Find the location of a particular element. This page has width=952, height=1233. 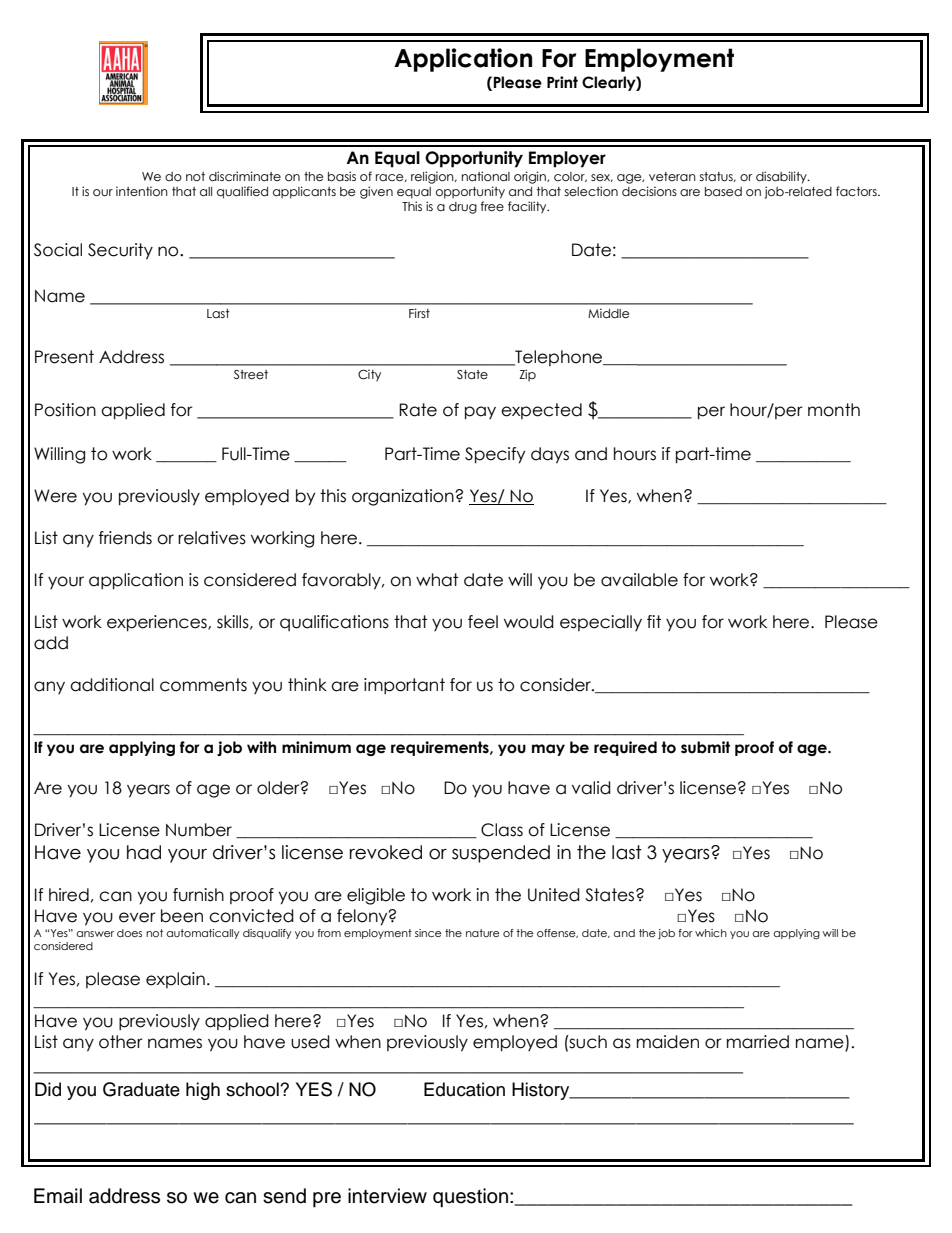

intention is located at coordinates (142, 191).
